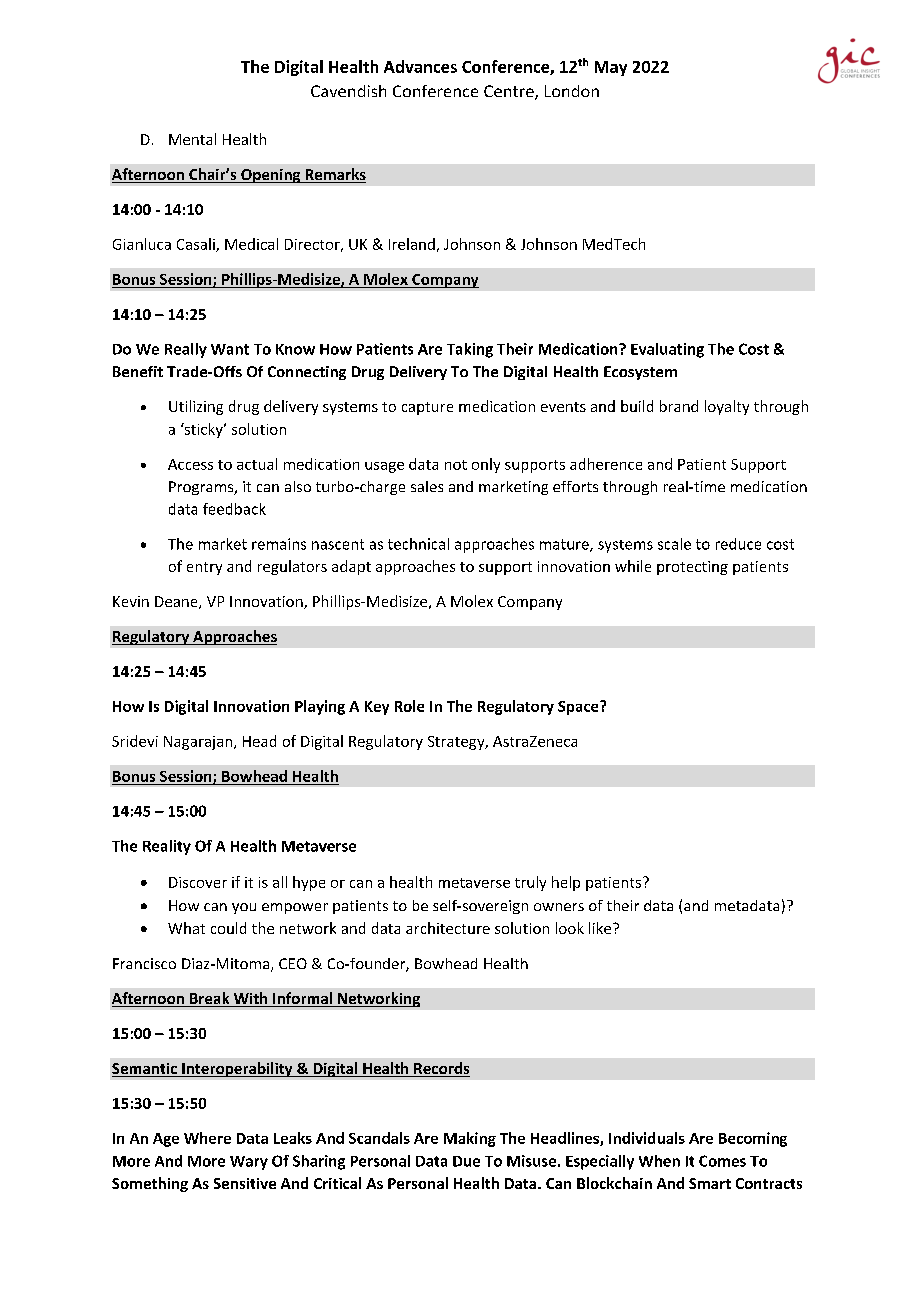  I want to click on Advances, so click(420, 66).
